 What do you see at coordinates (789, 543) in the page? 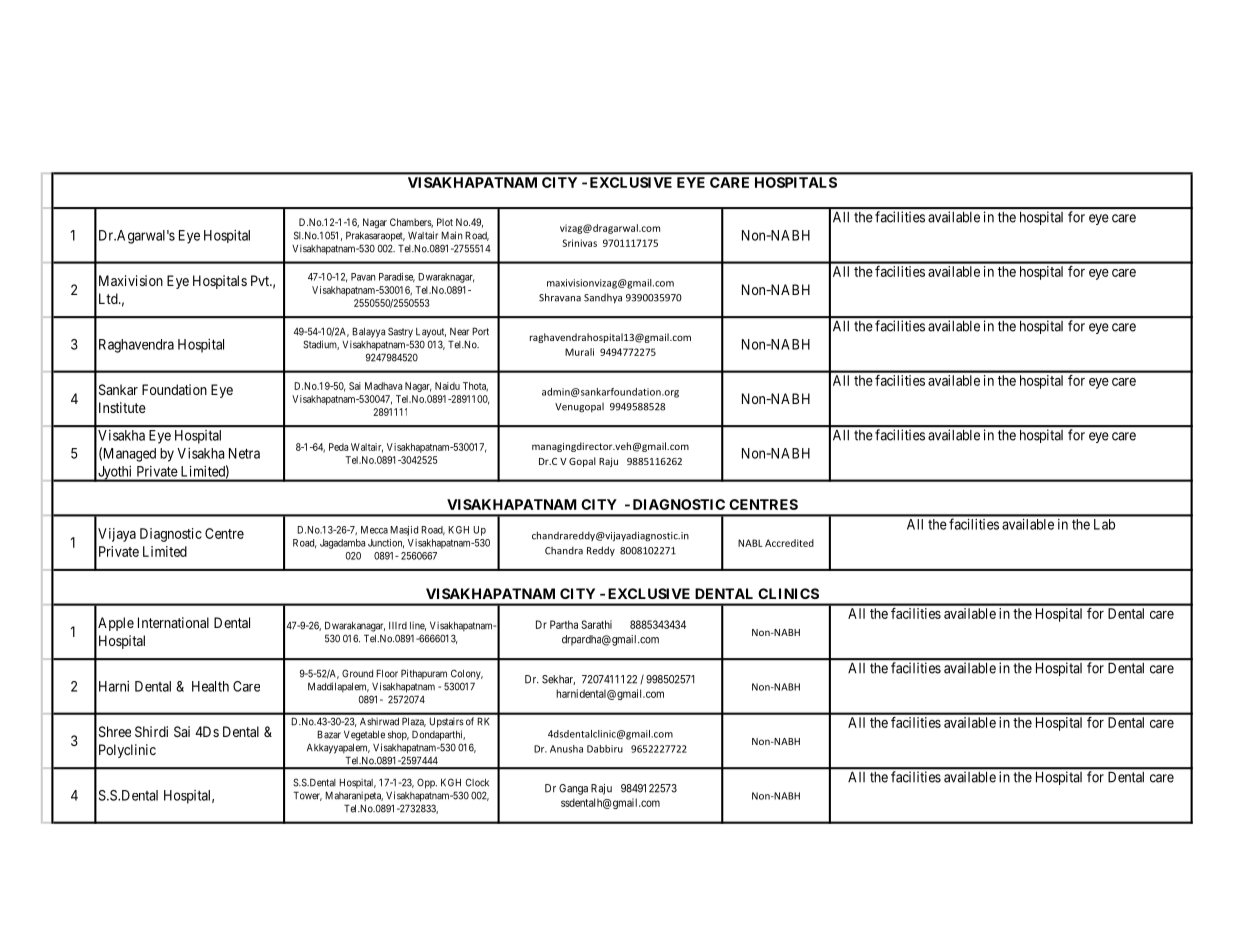
I see `Accredited` at bounding box center [789, 543].
